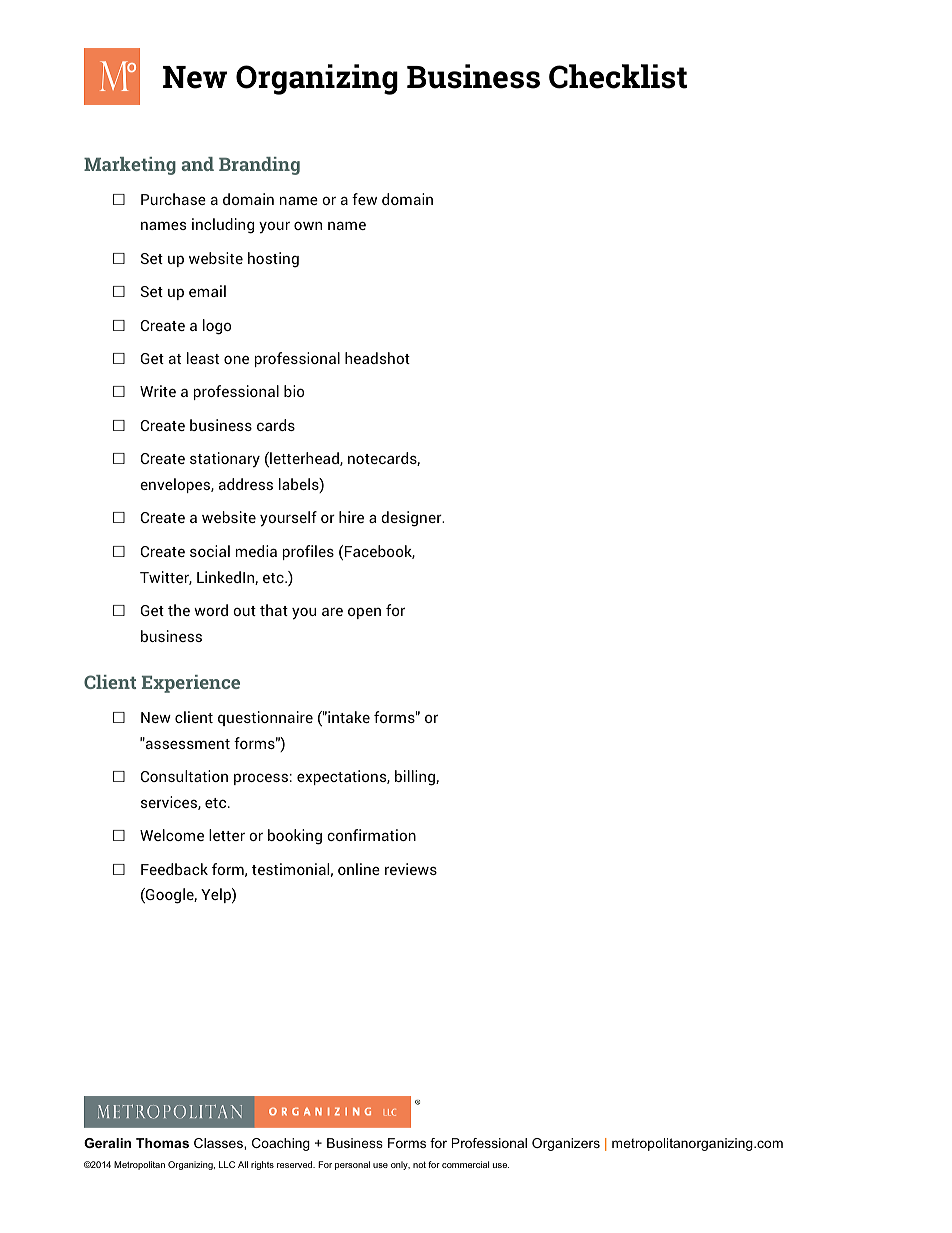 This screenshot has height=1233, width=952. What do you see at coordinates (130, 166) in the screenshot?
I see `Marketing` at bounding box center [130, 166].
